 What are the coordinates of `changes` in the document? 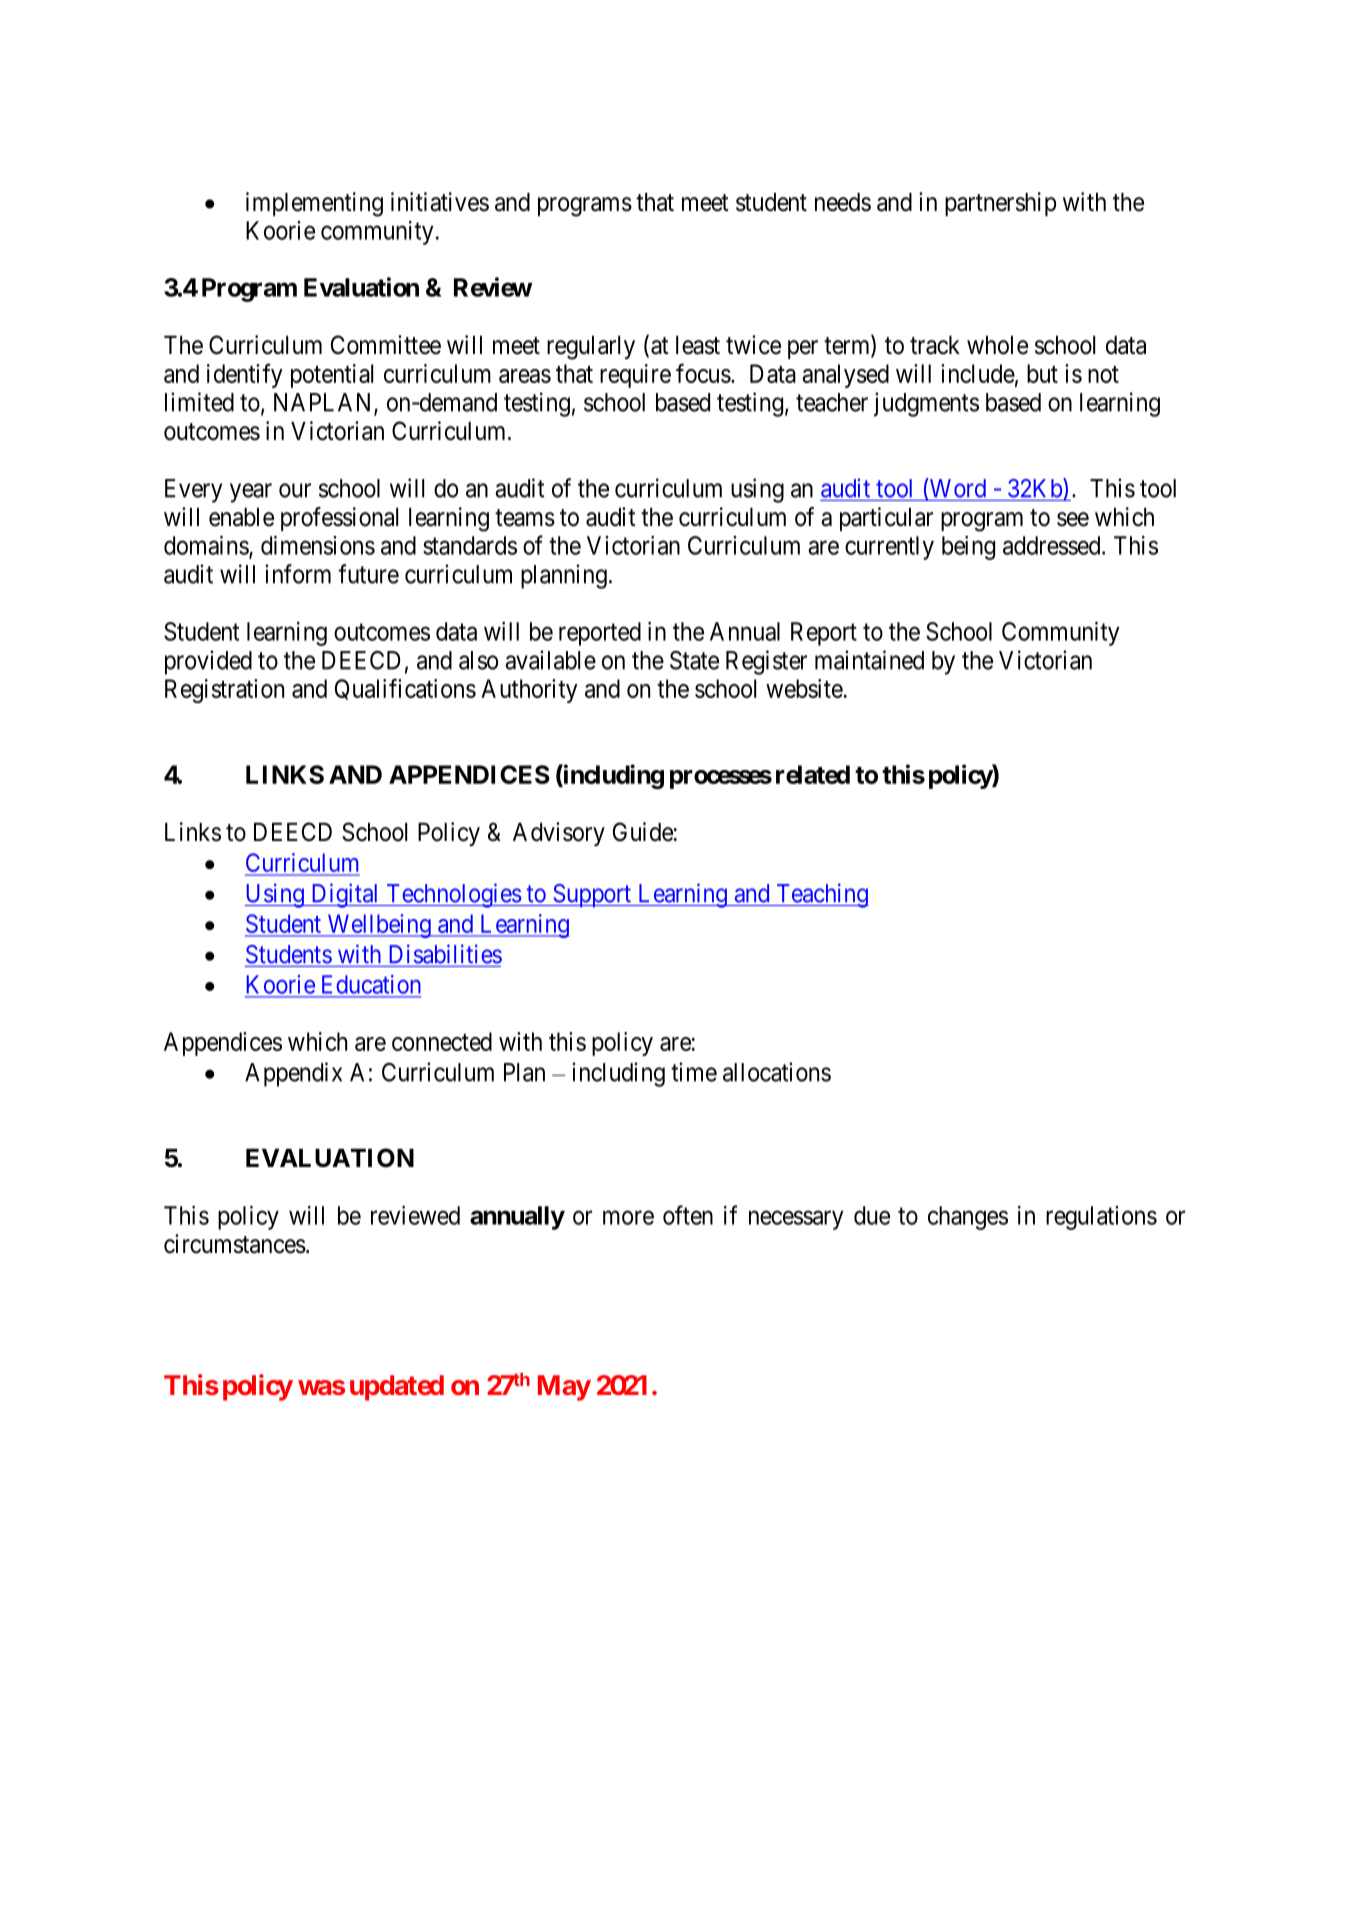 It's located at (968, 1218).
